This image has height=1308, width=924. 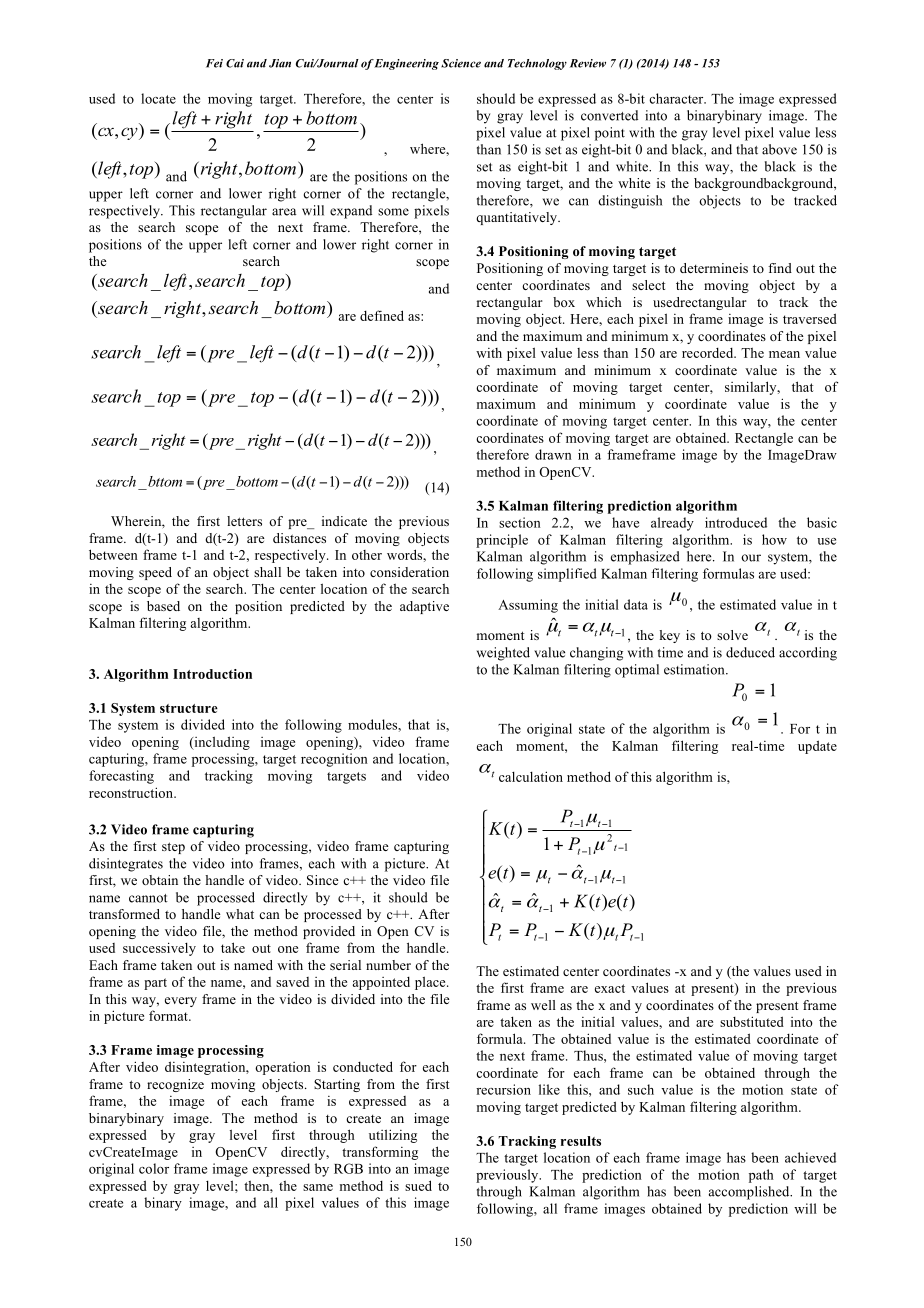 I want to click on color, so click(x=154, y=1168).
